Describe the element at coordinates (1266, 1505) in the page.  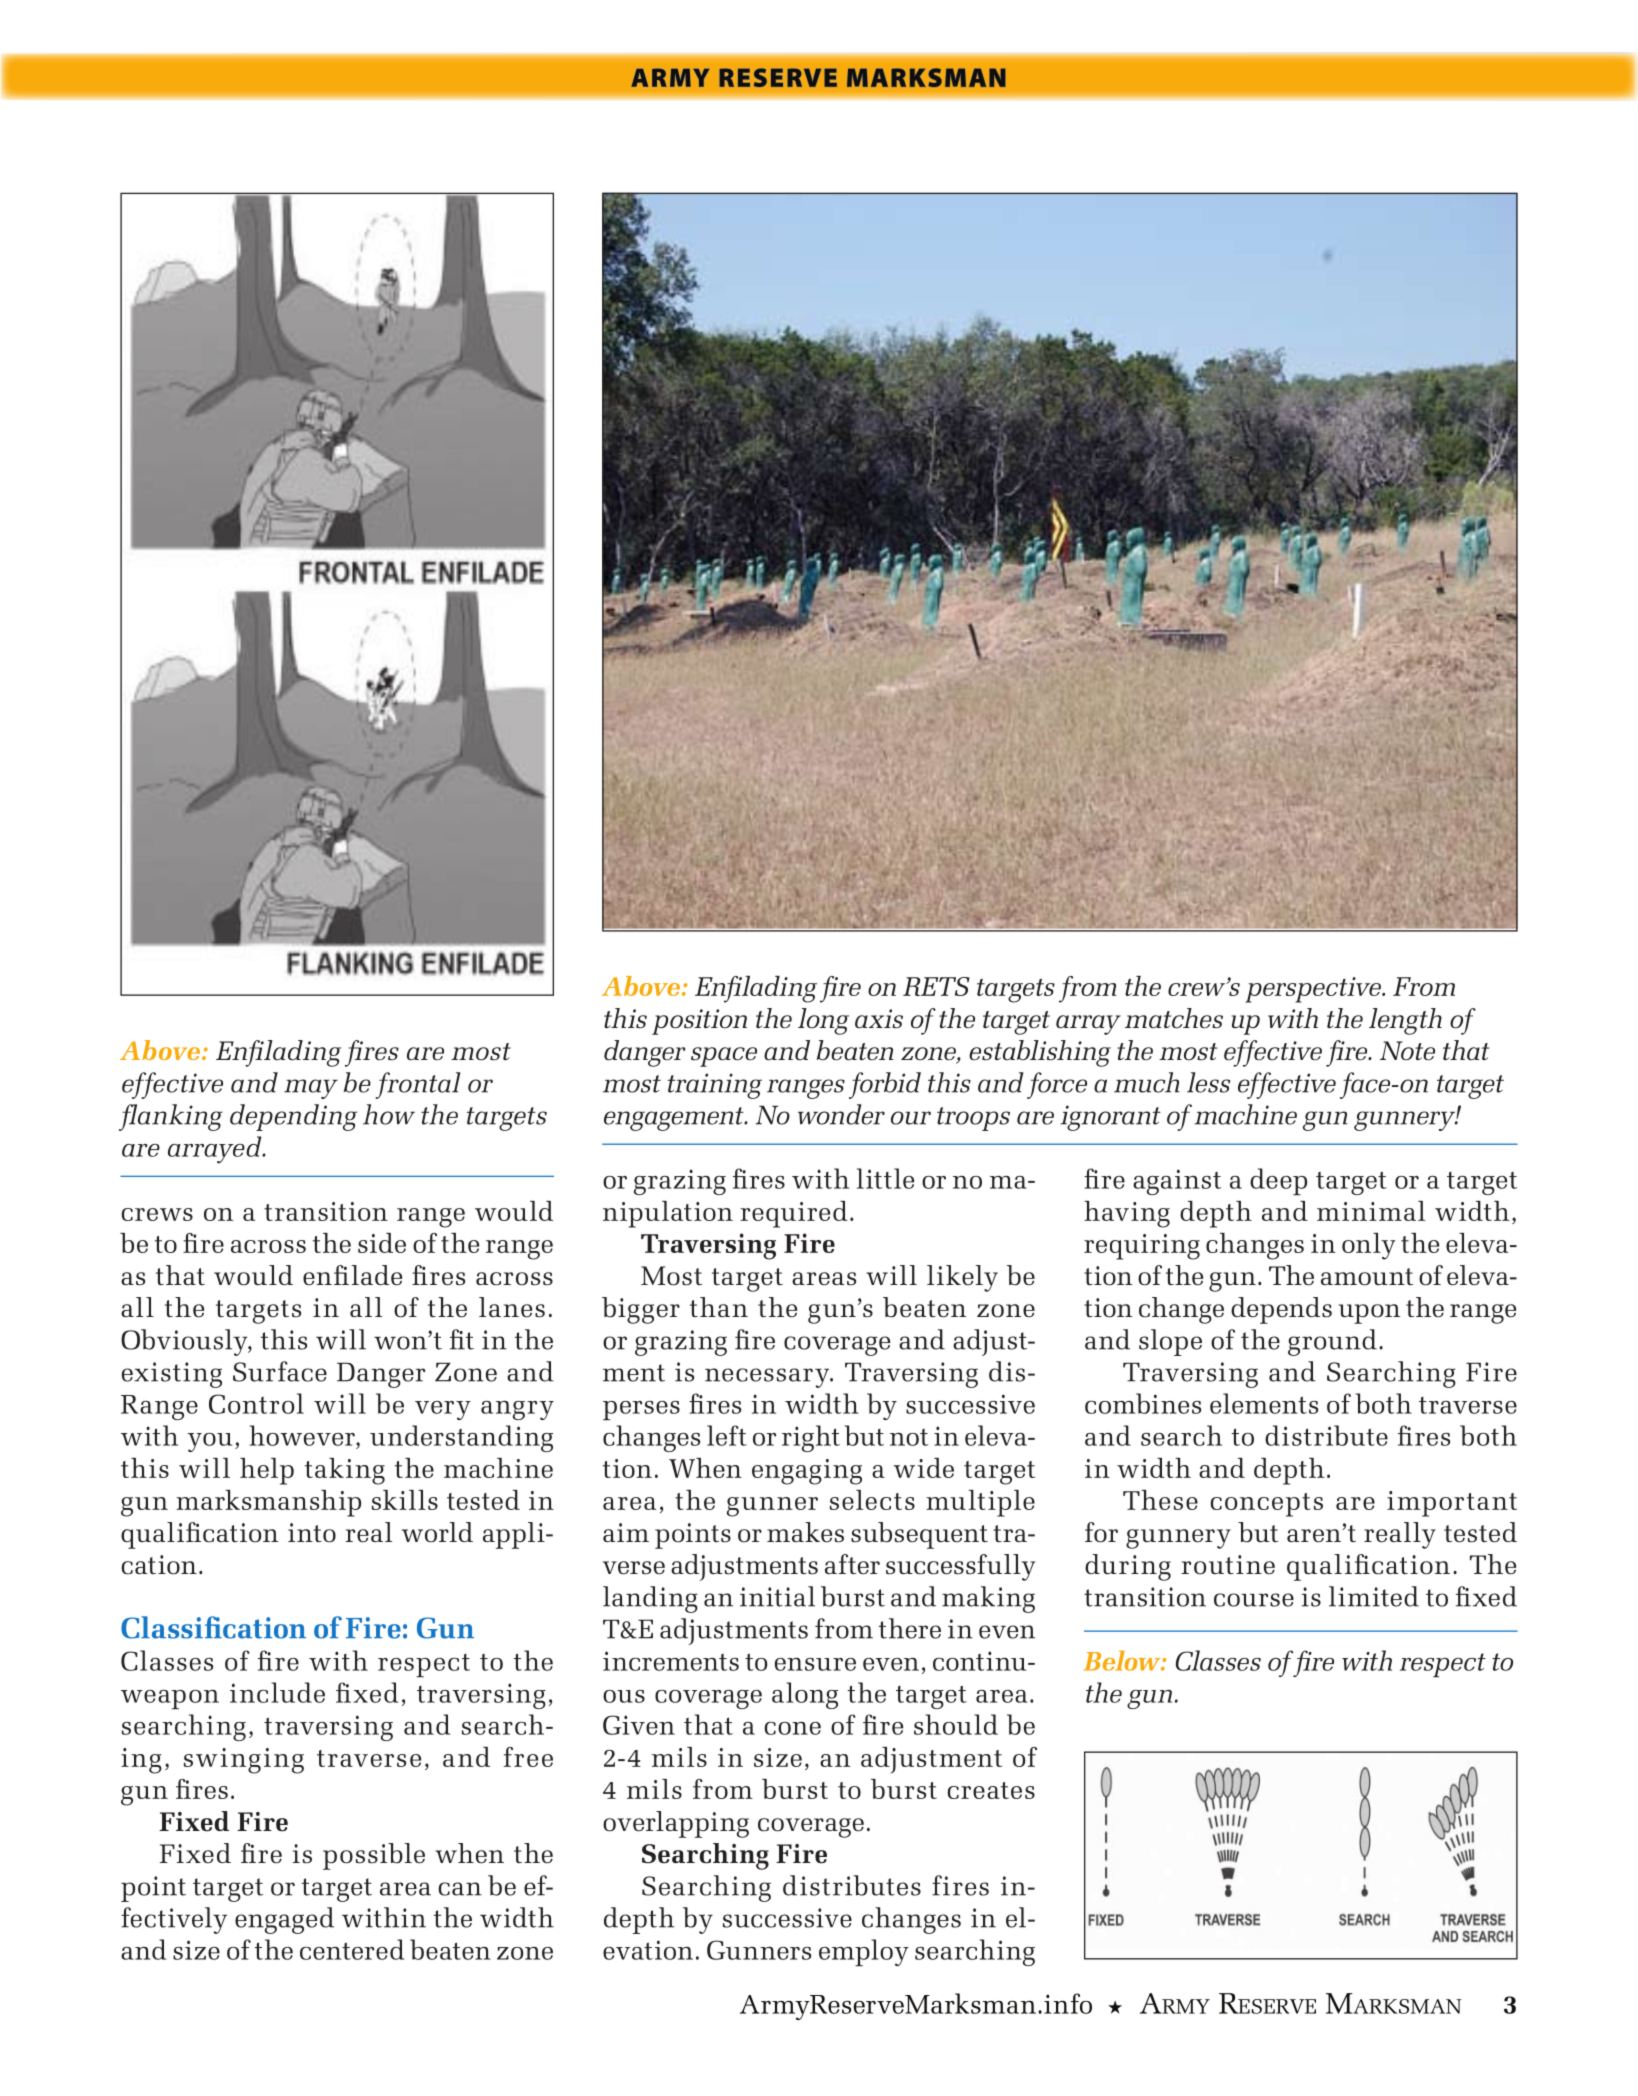
I see `concepts` at that location.
